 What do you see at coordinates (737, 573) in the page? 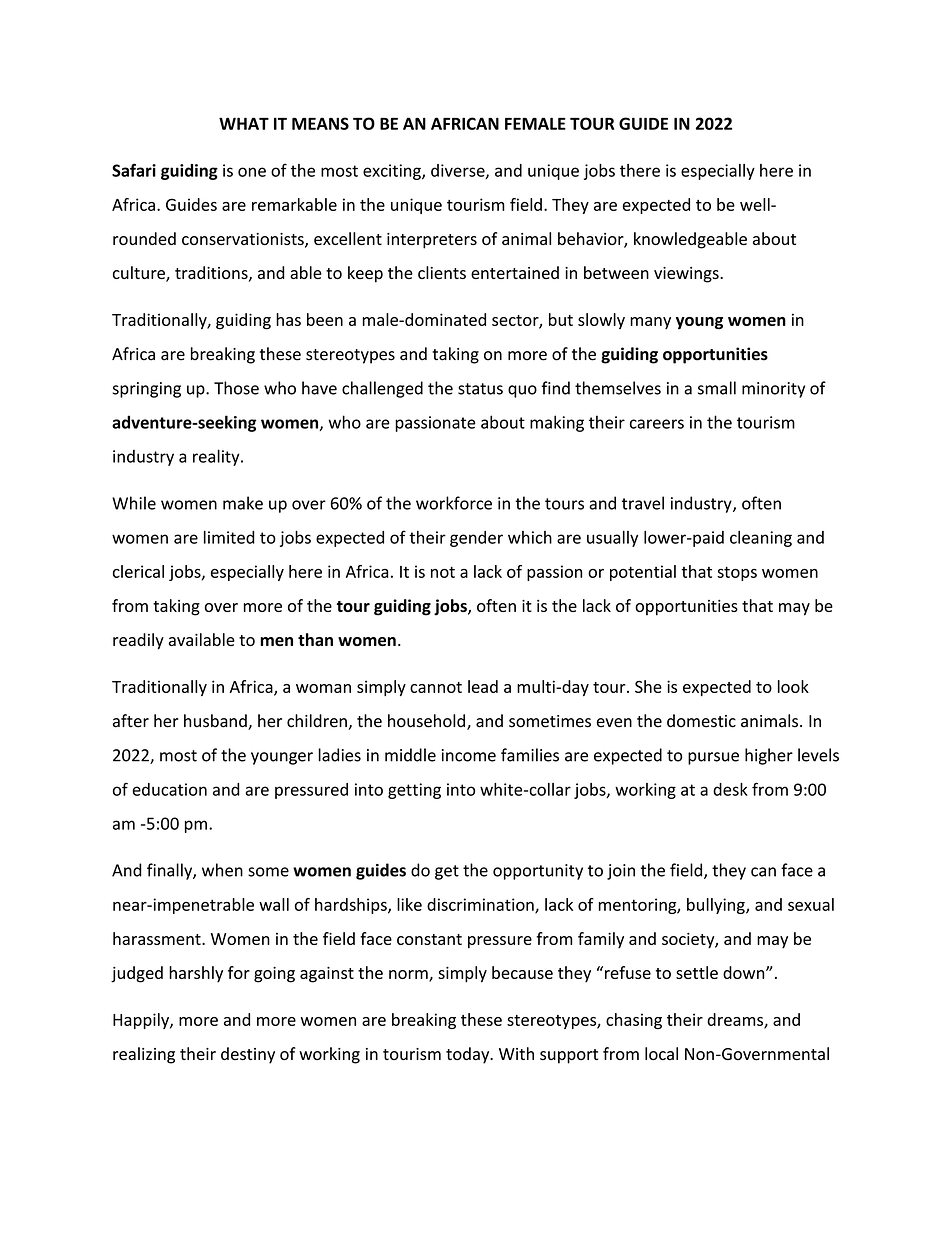
I see `stops` at bounding box center [737, 573].
